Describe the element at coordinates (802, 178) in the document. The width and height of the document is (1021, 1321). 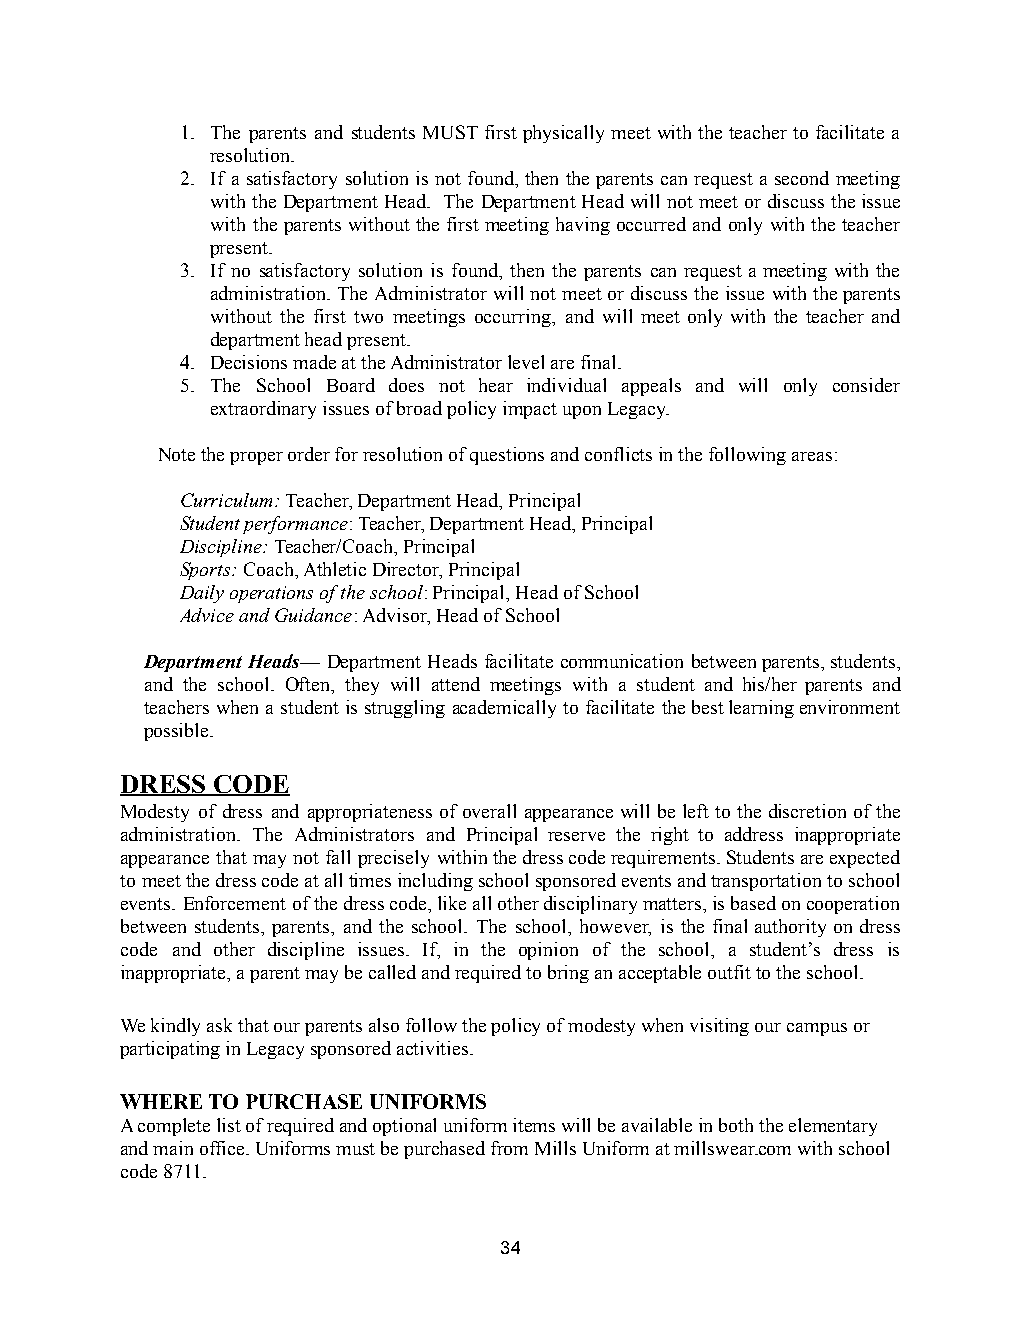
I see `second` at that location.
